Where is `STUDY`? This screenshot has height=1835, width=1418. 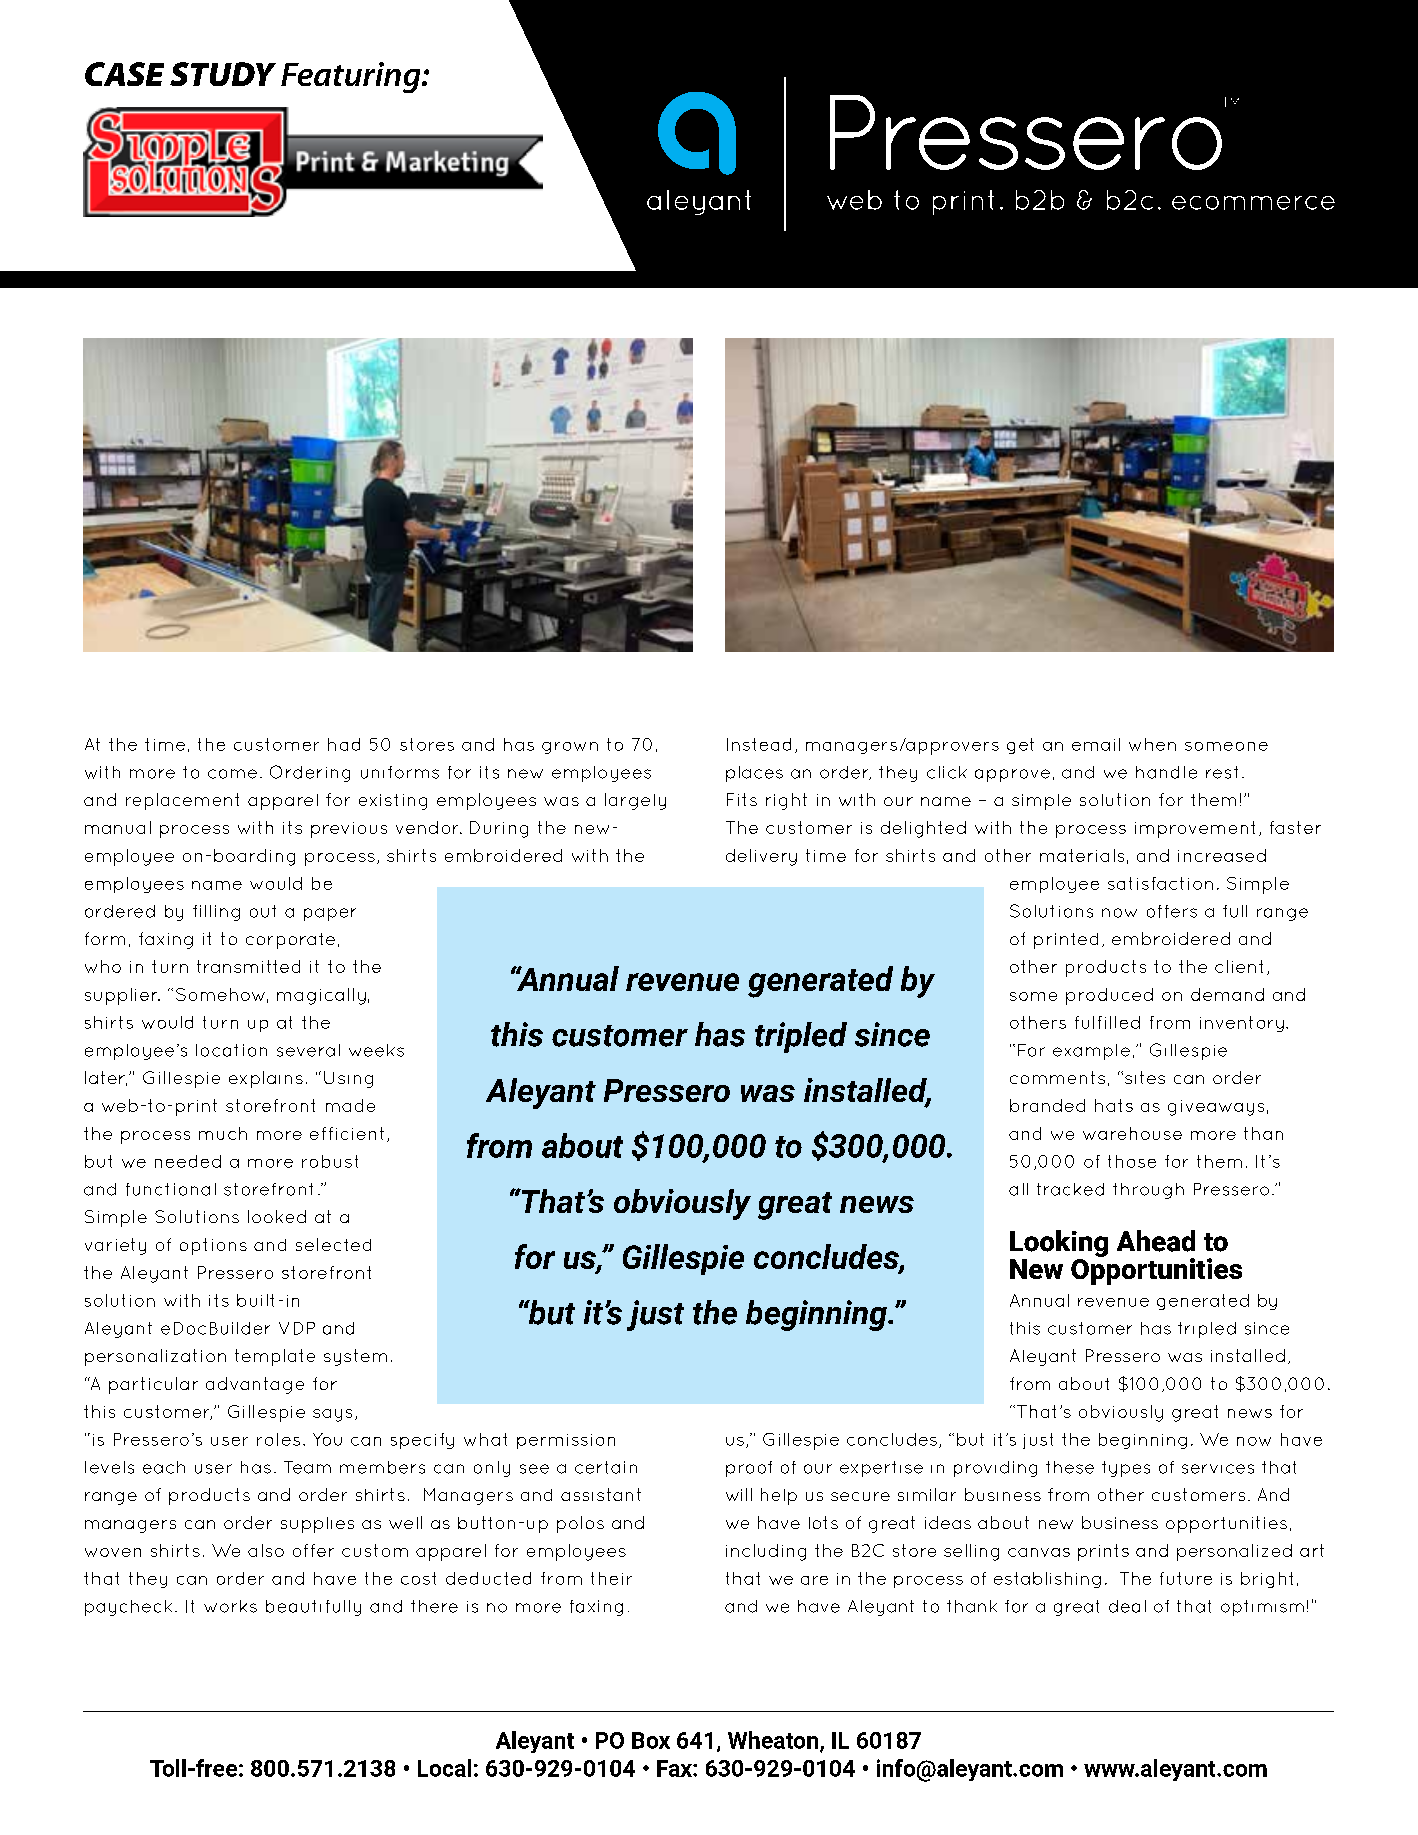 STUDY is located at coordinates (223, 74).
